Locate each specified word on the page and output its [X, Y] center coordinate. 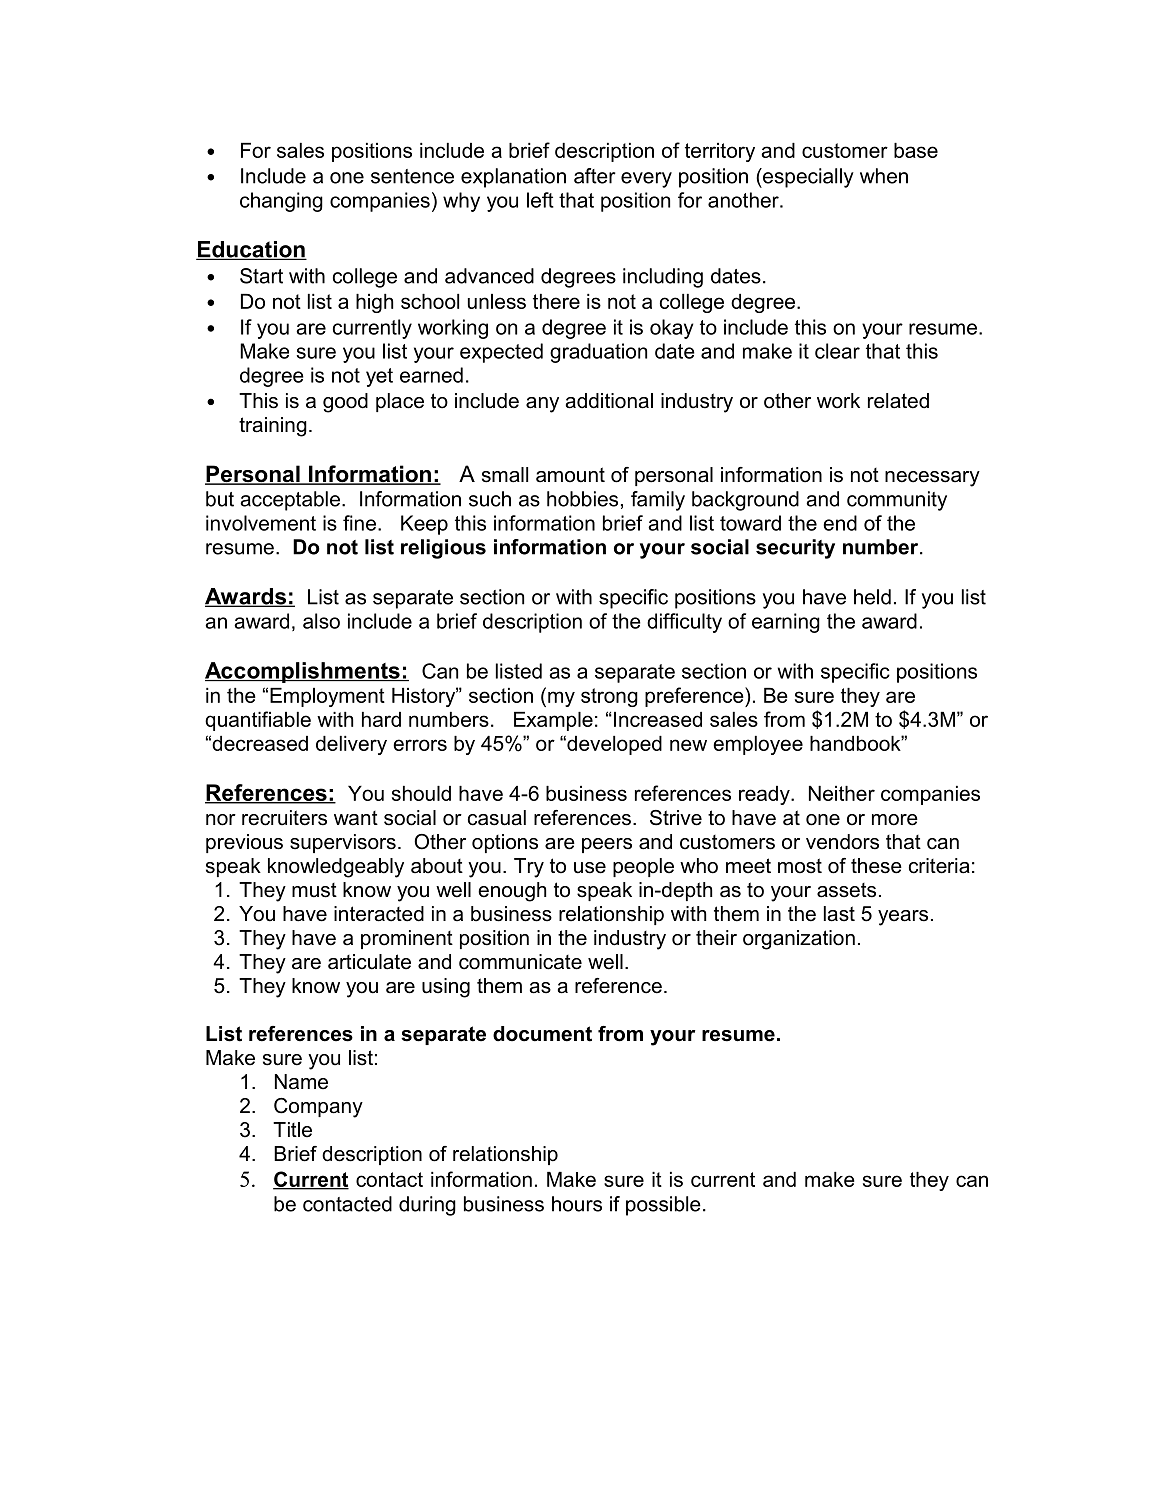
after [595, 176]
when [884, 176]
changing [281, 202]
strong [609, 697]
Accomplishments [303, 672]
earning [786, 623]
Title [292, 1130]
